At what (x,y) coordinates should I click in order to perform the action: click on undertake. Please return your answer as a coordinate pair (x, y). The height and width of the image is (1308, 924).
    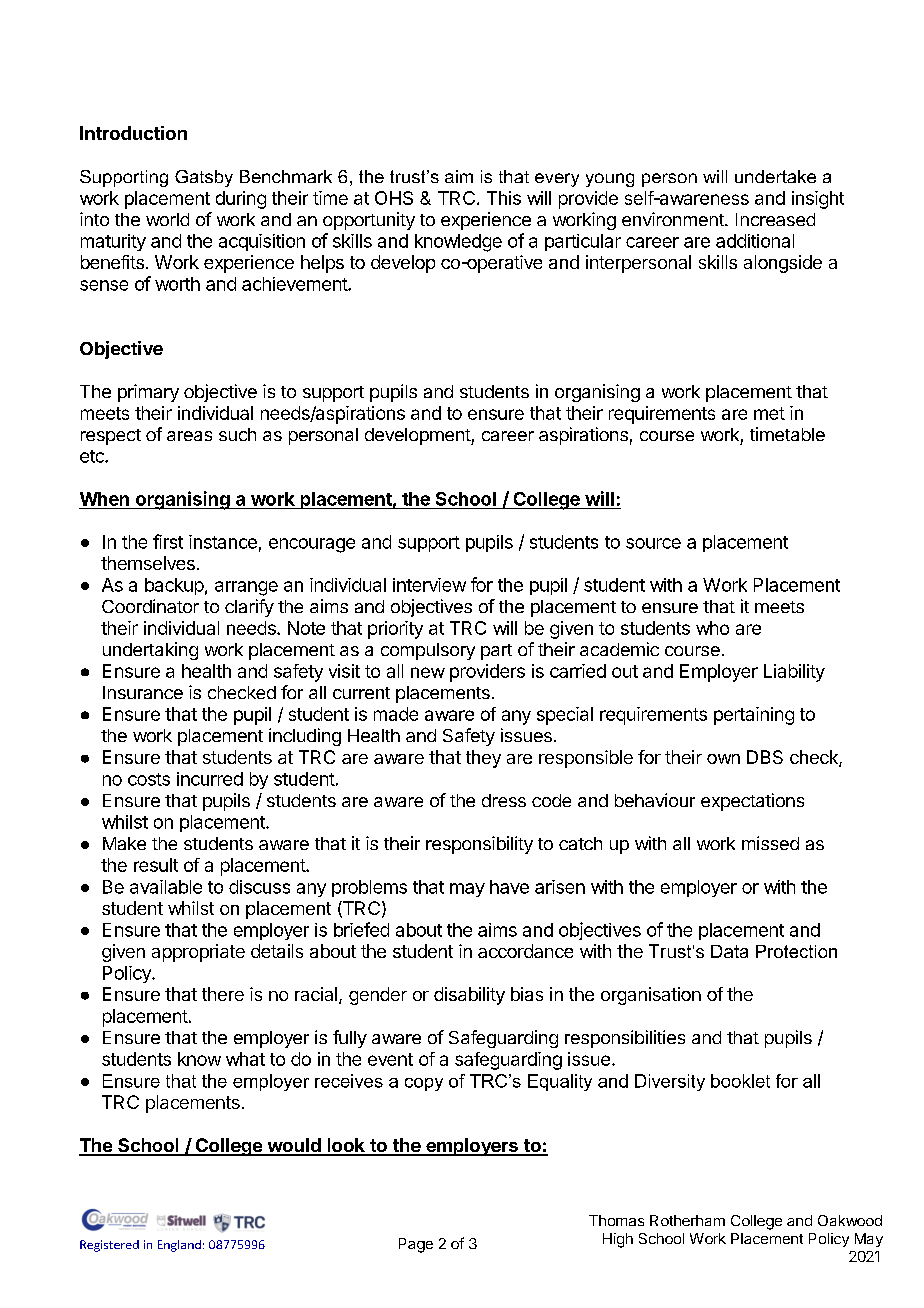
    Looking at the image, I should click on (775, 176).
